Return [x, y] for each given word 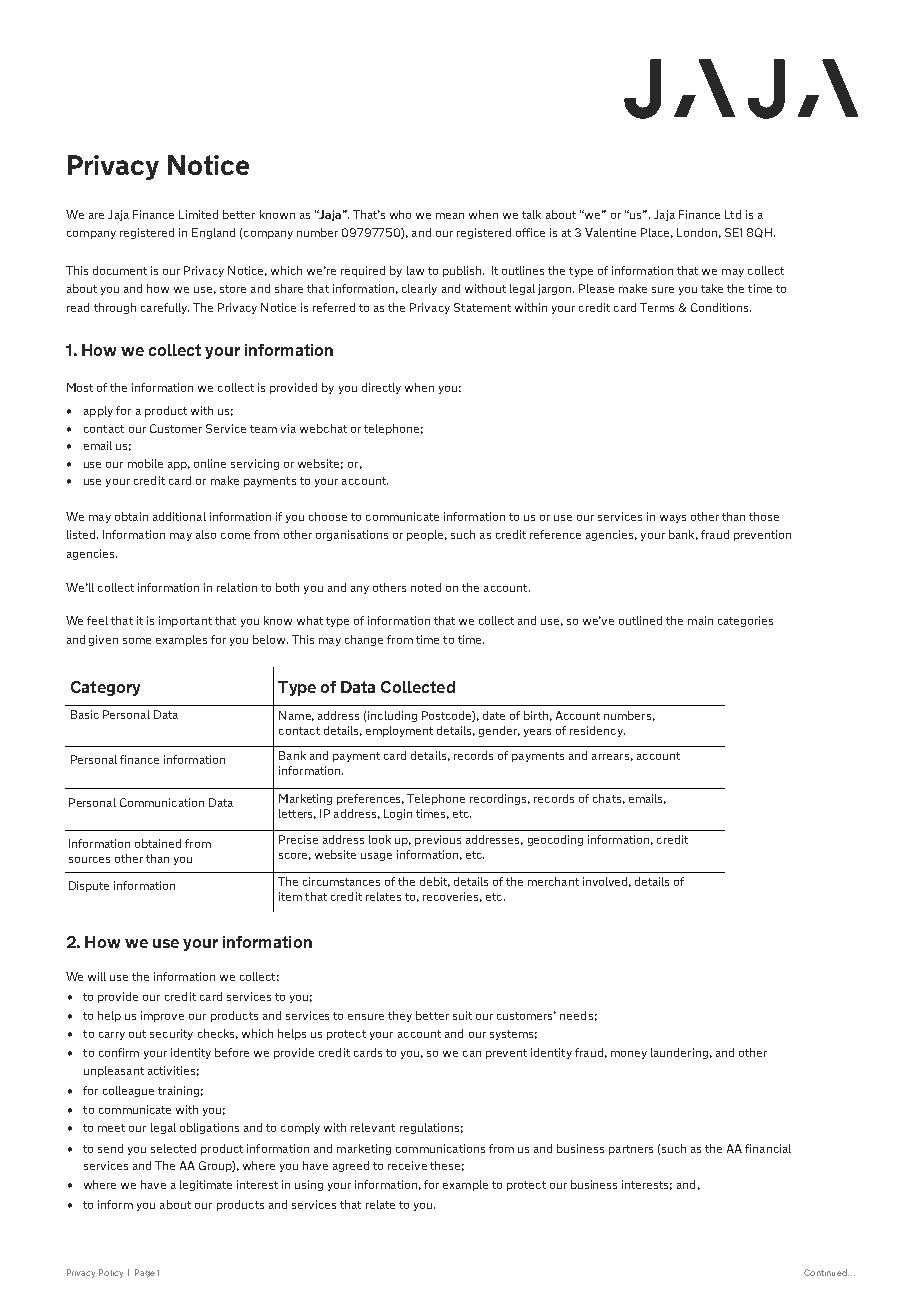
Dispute [89, 886]
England [213, 233]
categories [745, 621]
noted [426, 587]
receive [407, 1165]
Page [145, 1273]
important [185, 621]
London [697, 232]
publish [463, 271]
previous [438, 840]
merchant [553, 881]
